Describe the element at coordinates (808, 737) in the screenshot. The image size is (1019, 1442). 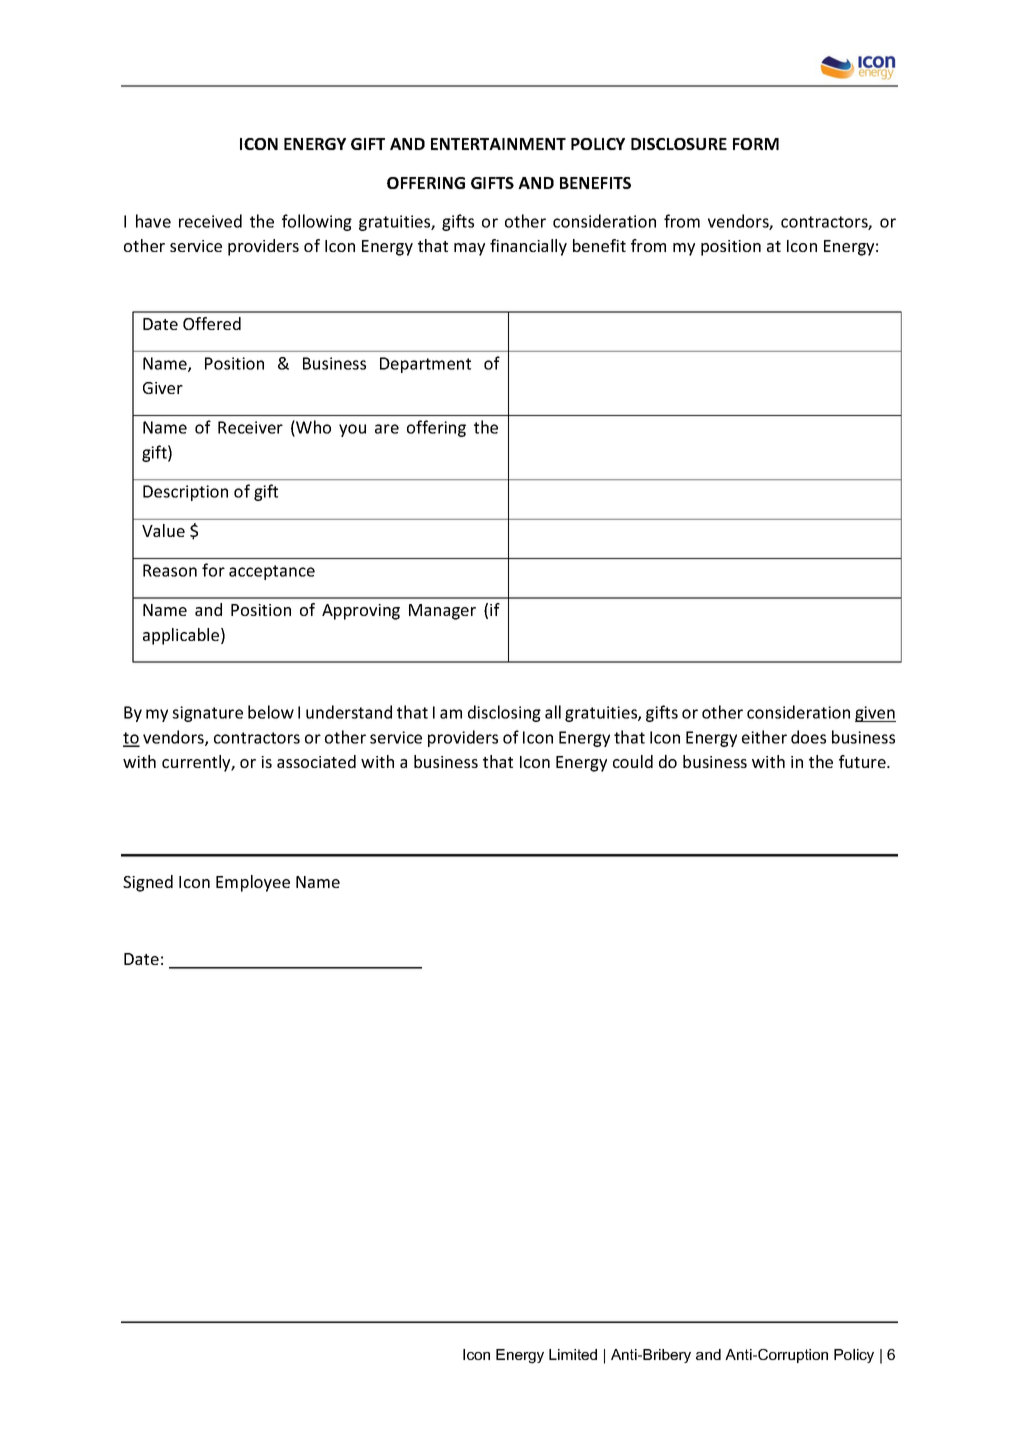
I see `does` at that location.
